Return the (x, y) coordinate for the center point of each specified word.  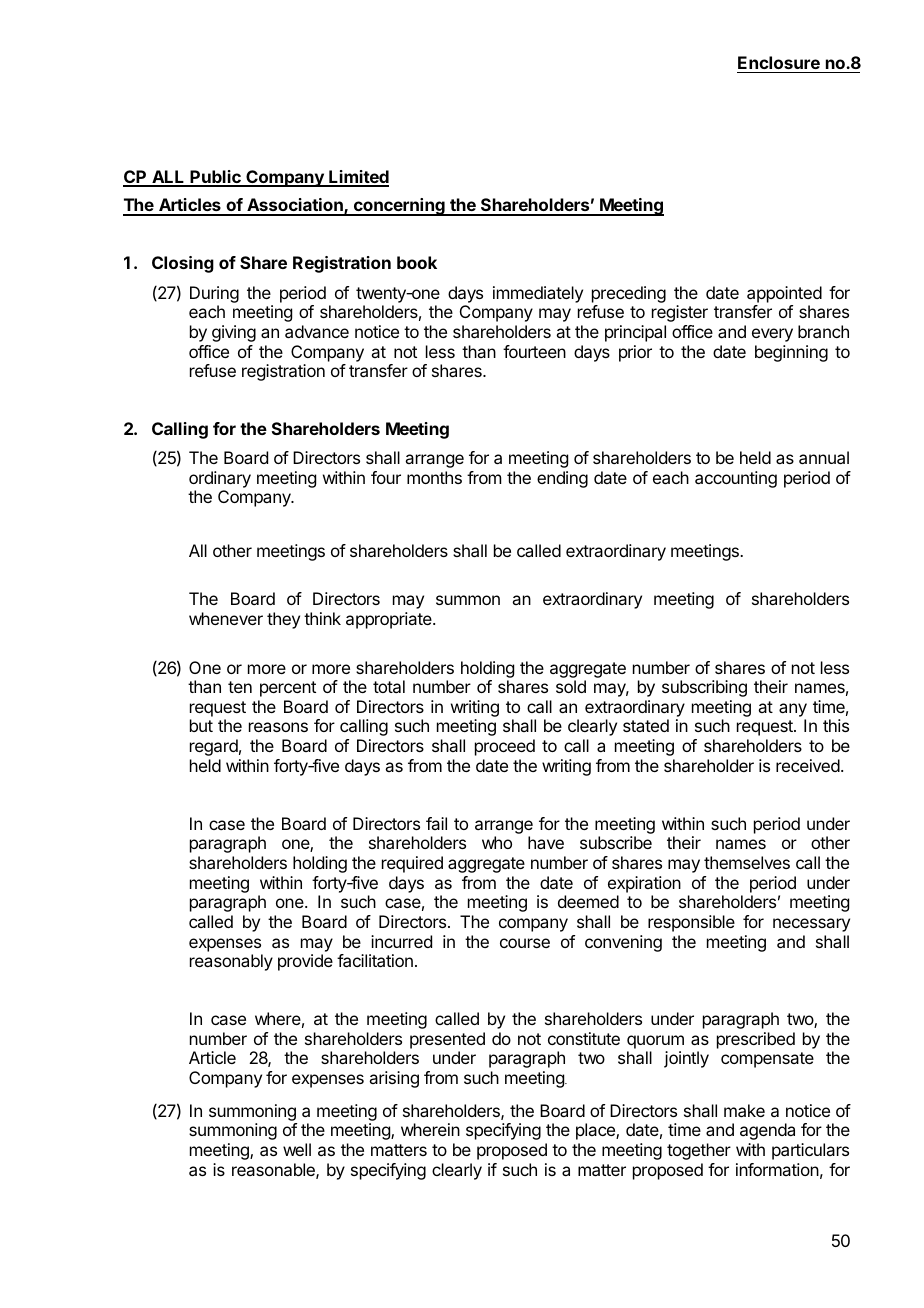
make (744, 1110)
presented (447, 1040)
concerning (399, 207)
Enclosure (779, 62)
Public (216, 178)
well (297, 1149)
